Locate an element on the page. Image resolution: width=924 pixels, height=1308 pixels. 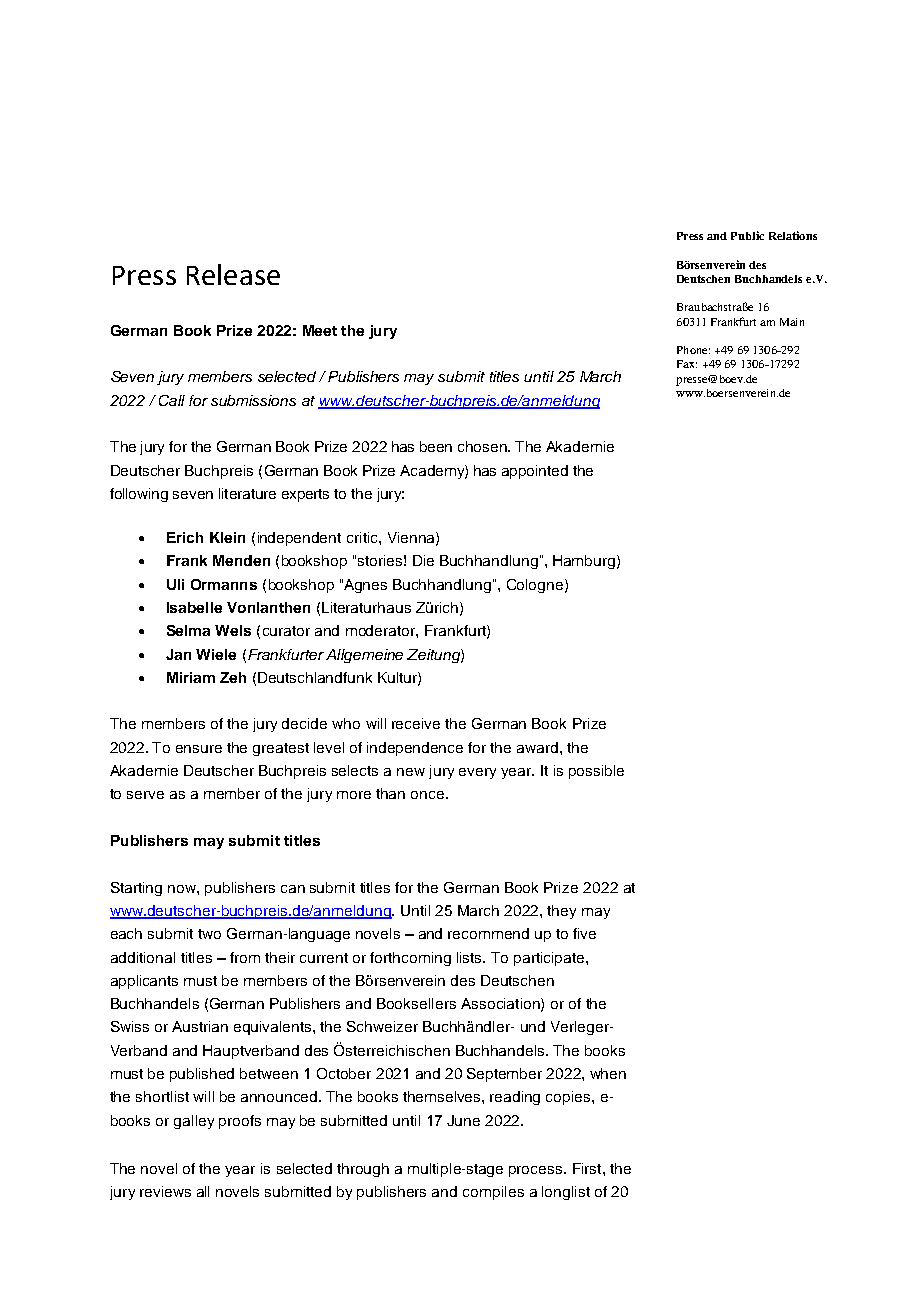
Meet is located at coordinates (320, 330).
